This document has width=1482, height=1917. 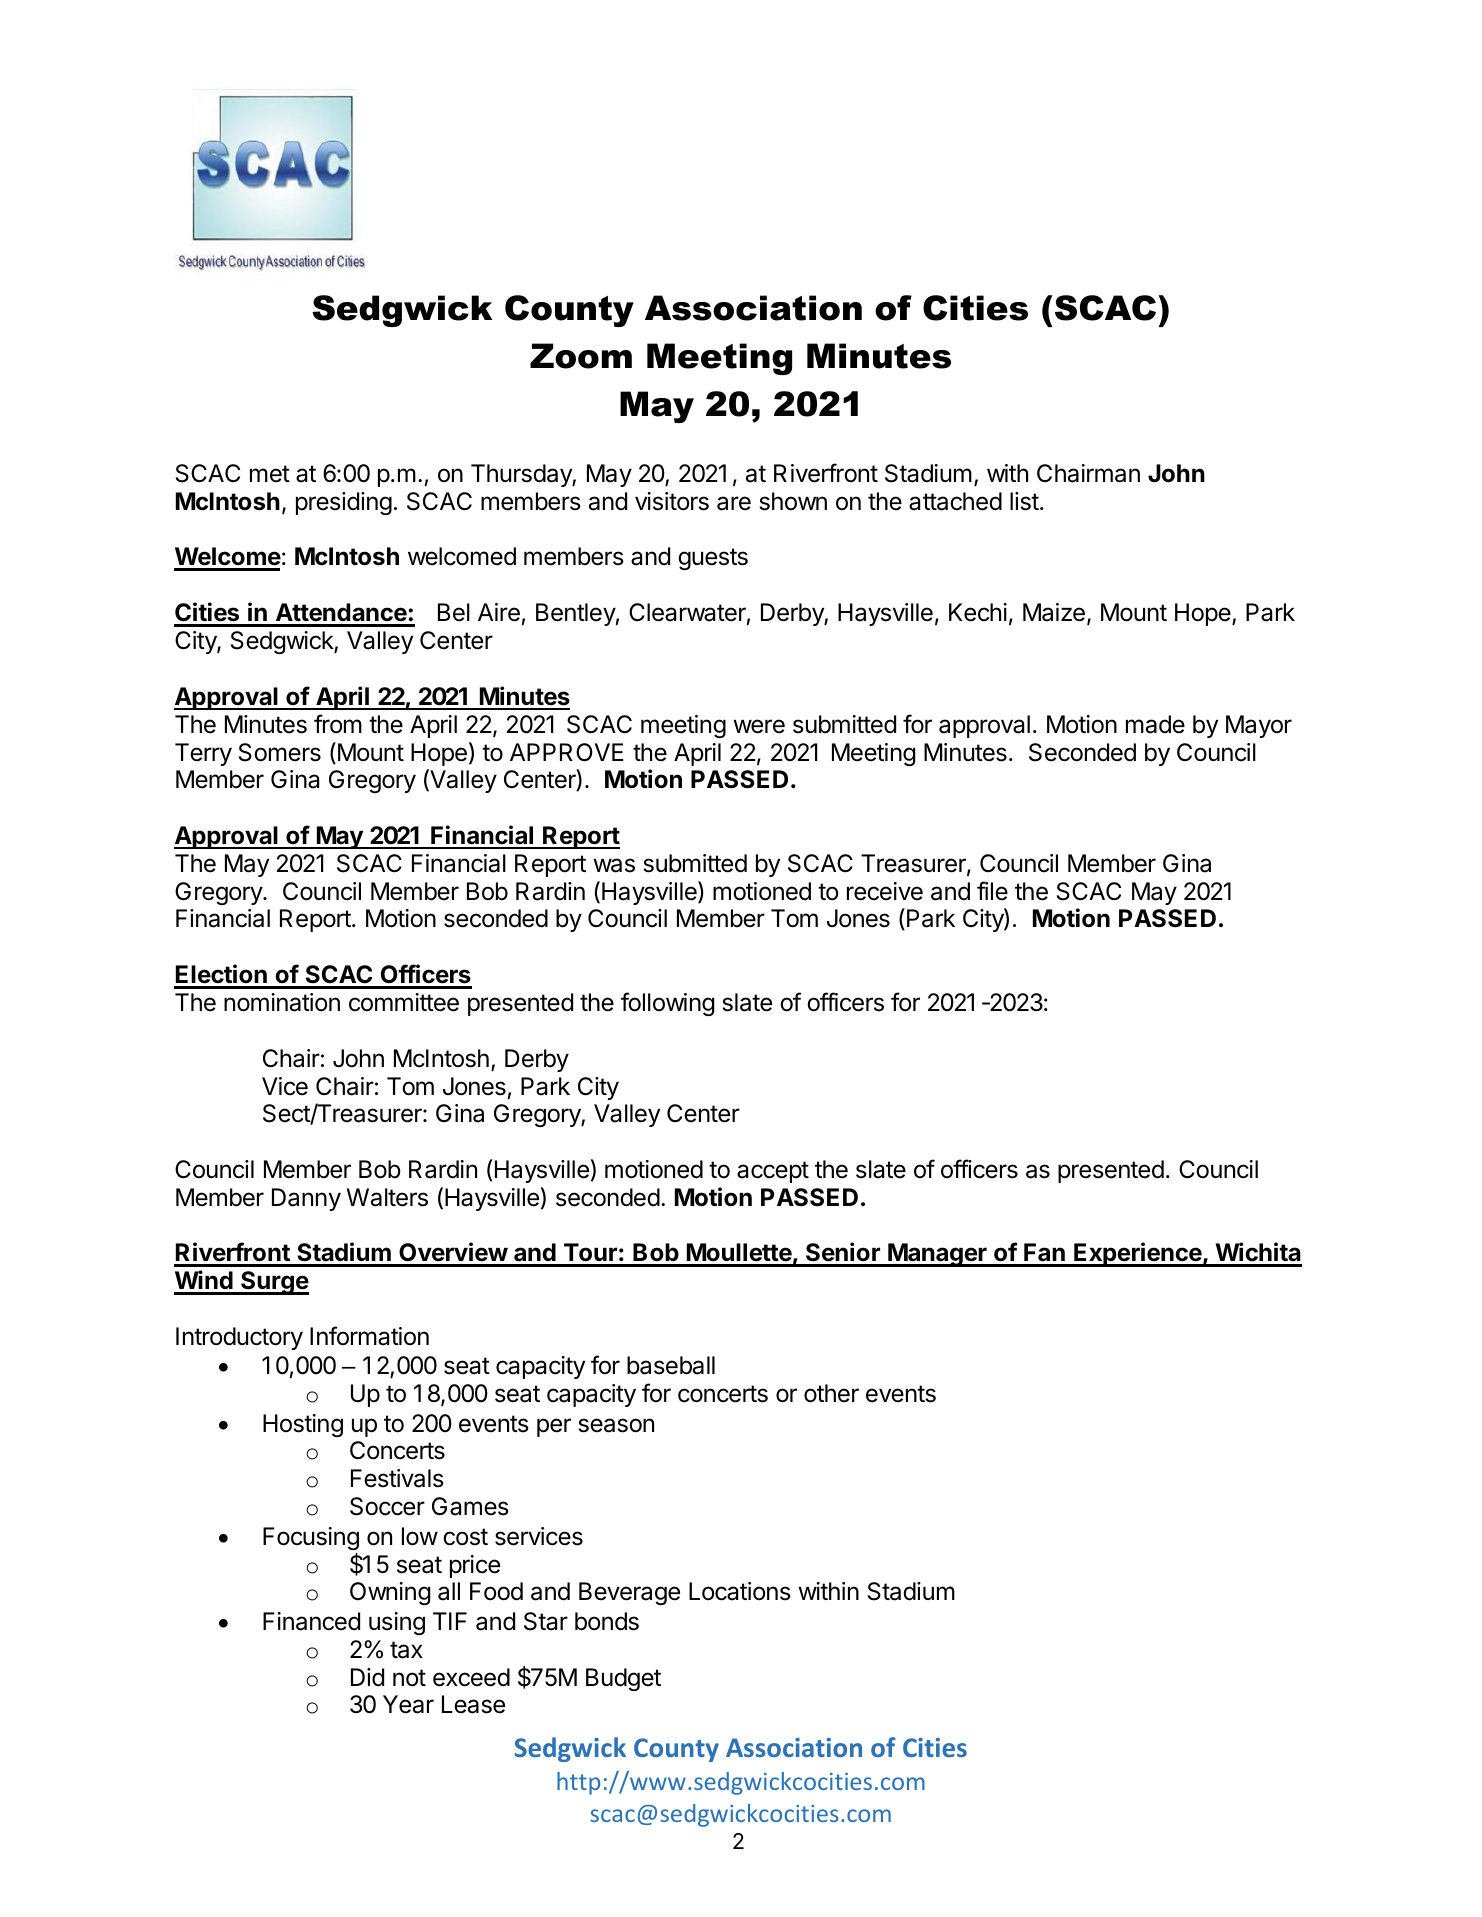 What do you see at coordinates (303, 1425) in the document?
I see `Hosting` at bounding box center [303, 1425].
